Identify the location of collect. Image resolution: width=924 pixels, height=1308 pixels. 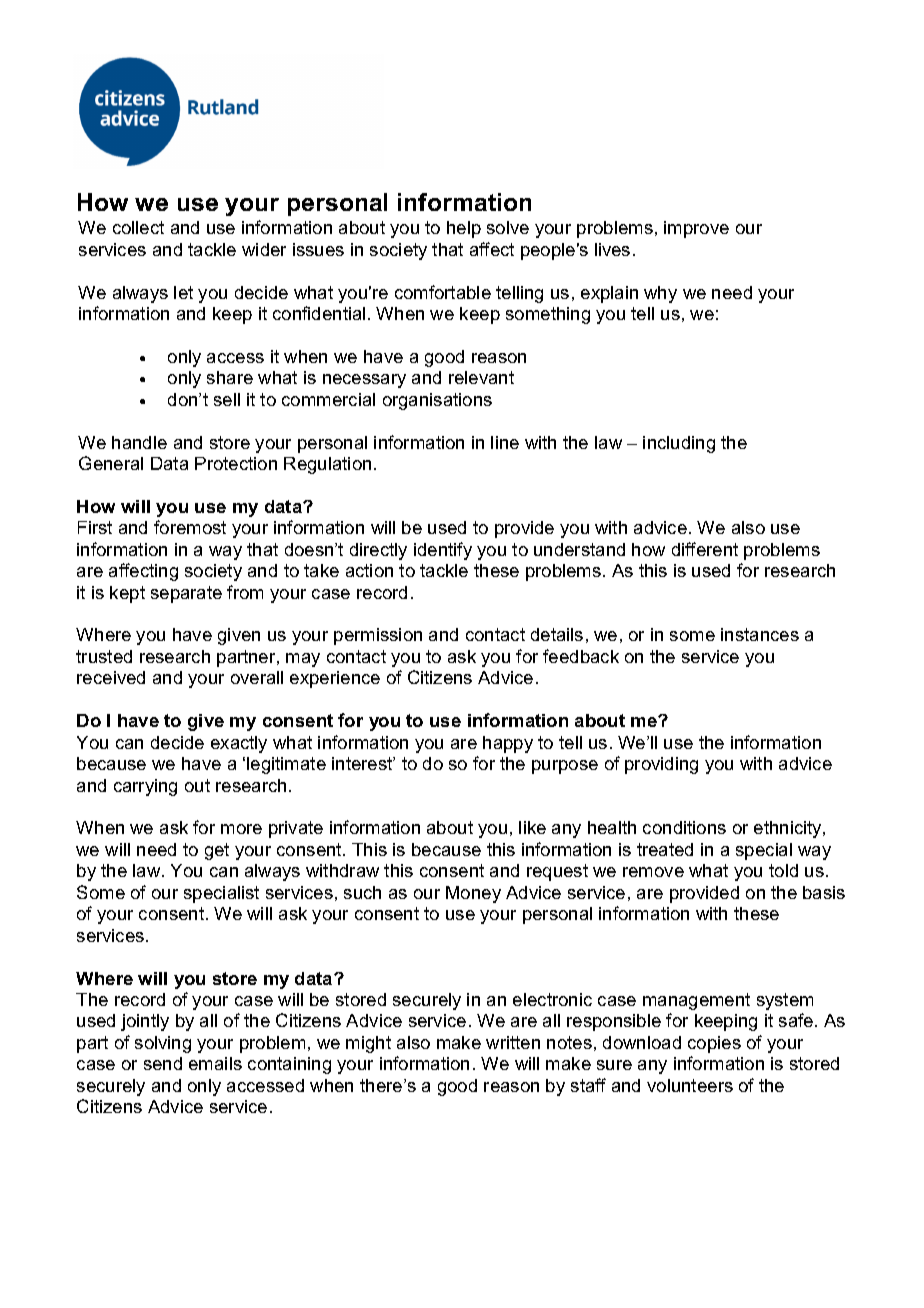
(138, 227).
